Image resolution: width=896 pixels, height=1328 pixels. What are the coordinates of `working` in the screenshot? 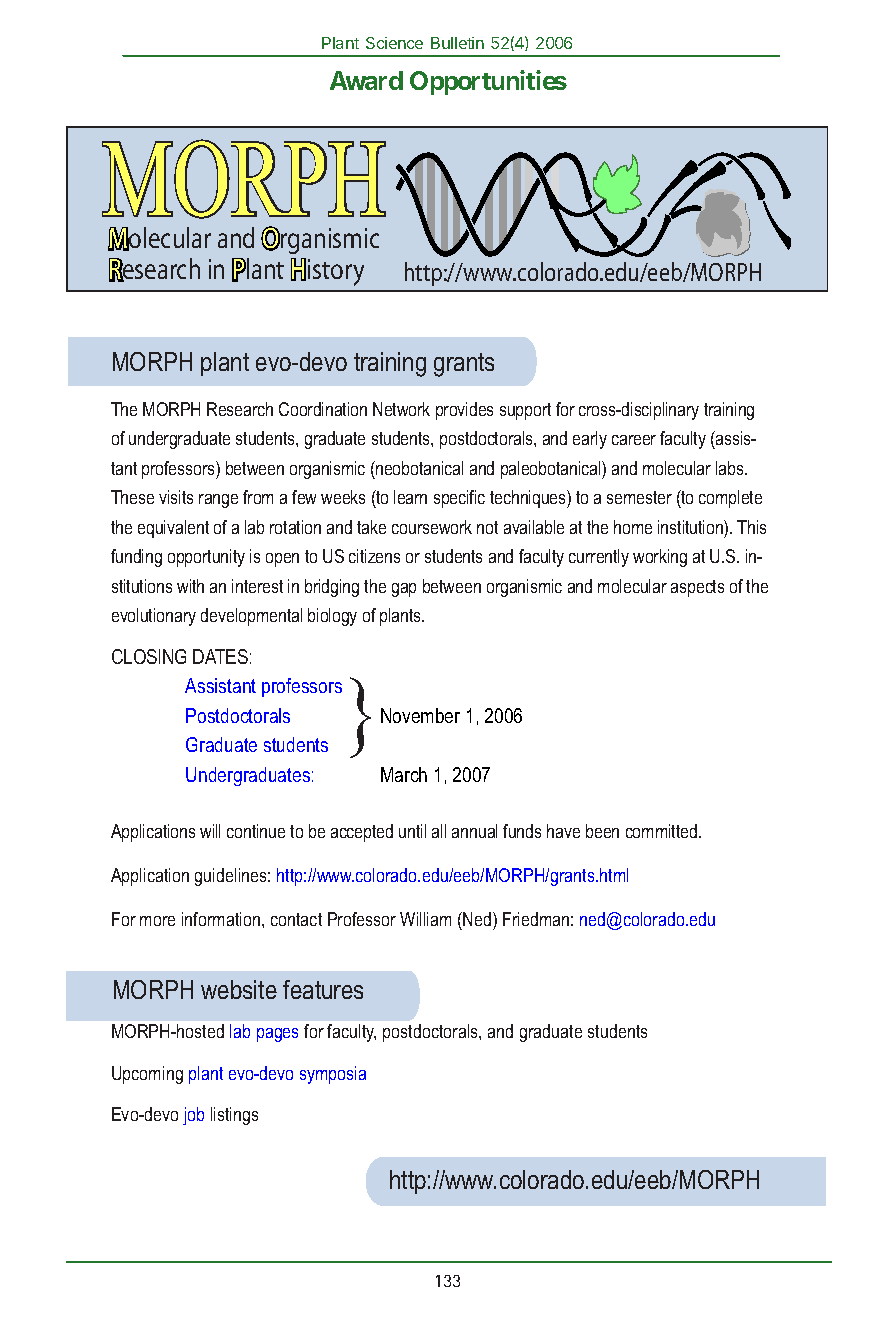 It's located at (660, 558).
